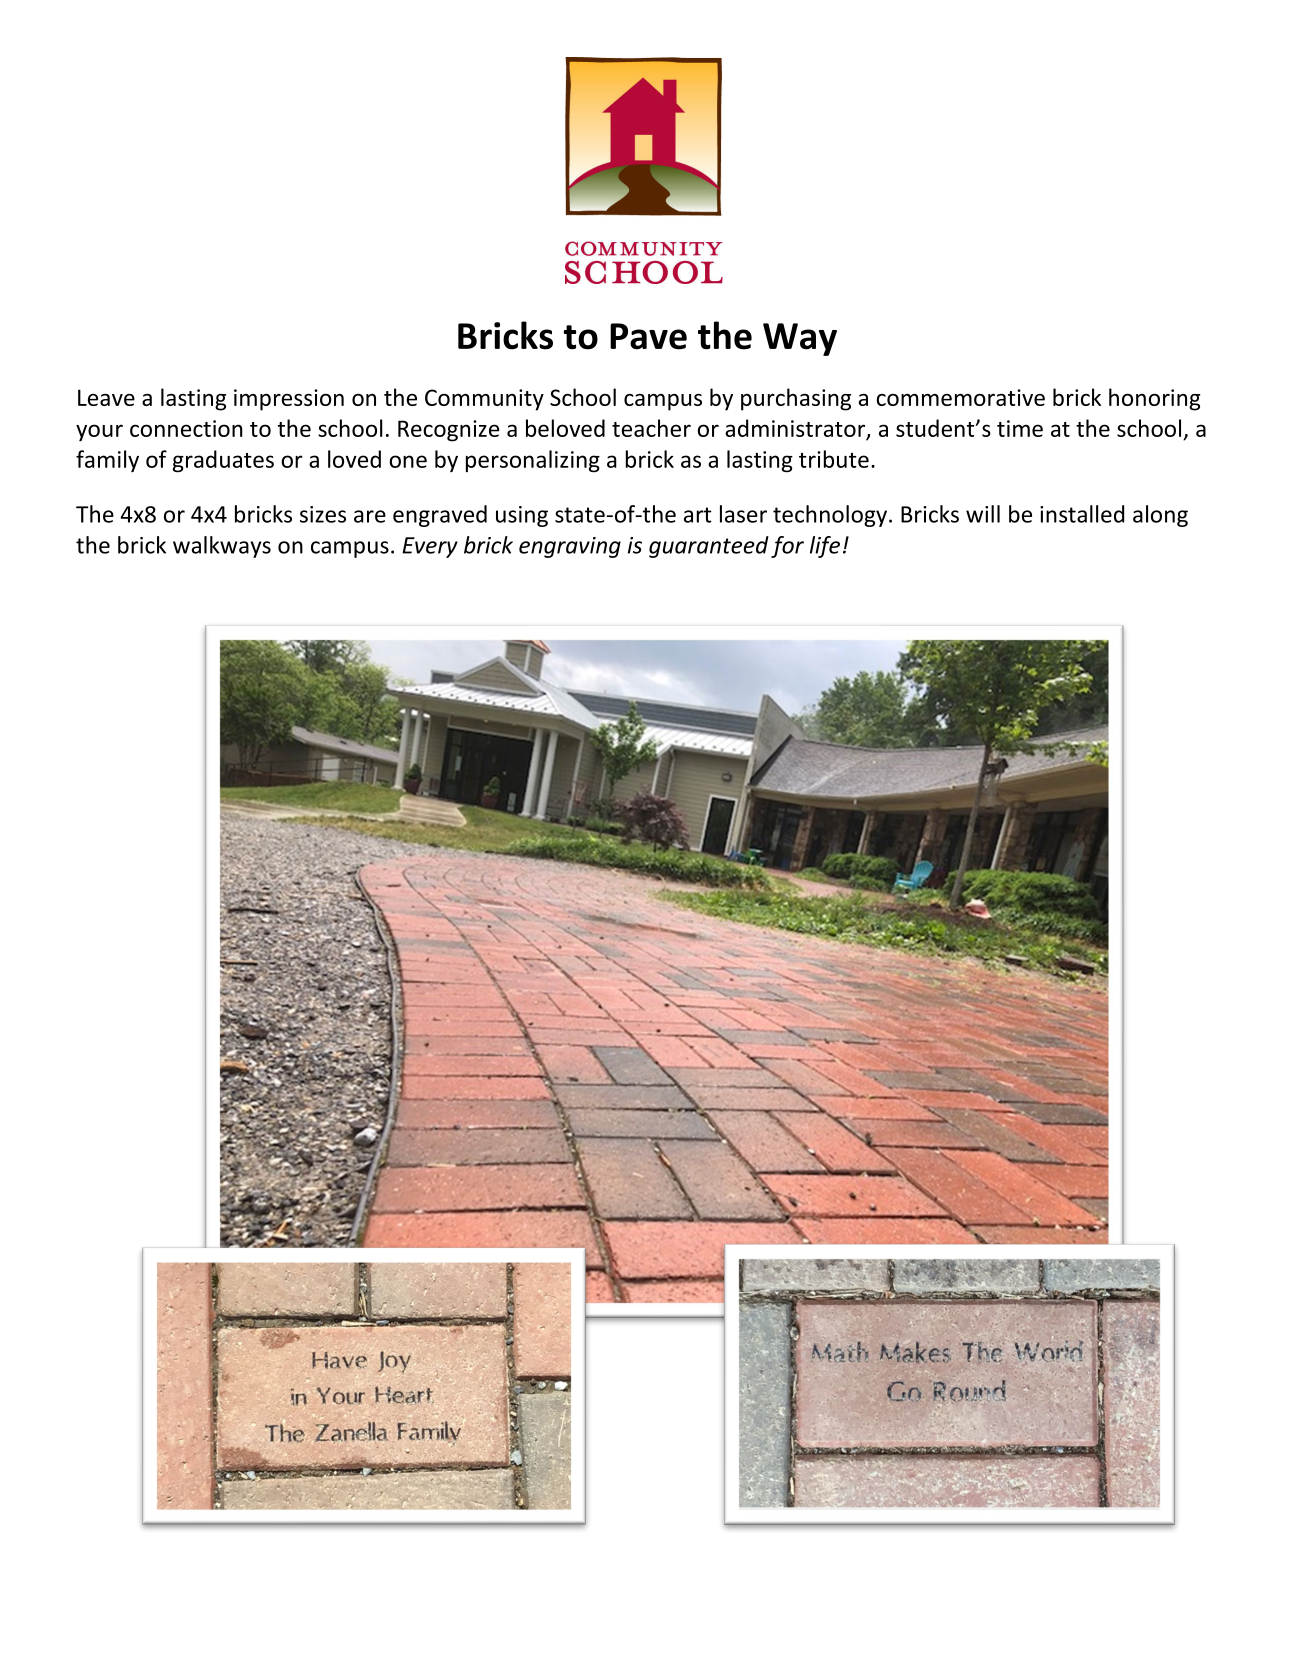  Describe the element at coordinates (834, 459) in the document. I see `tribute` at that location.
